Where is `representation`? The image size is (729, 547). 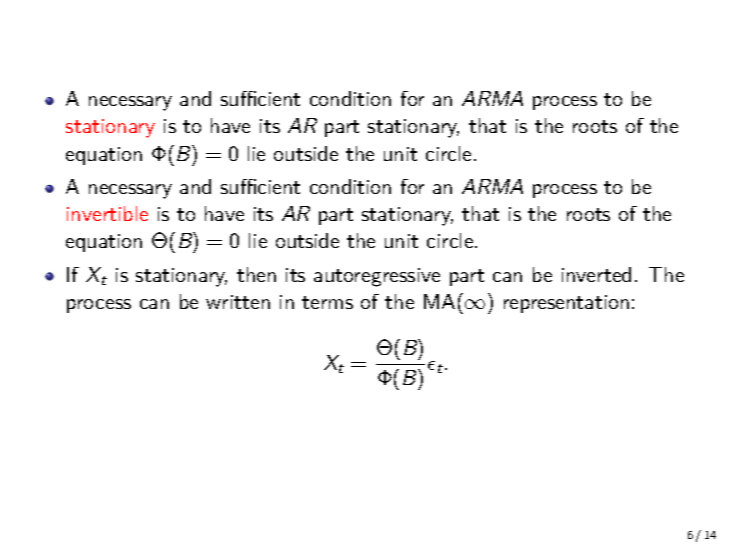
representation is located at coordinates (566, 304).
